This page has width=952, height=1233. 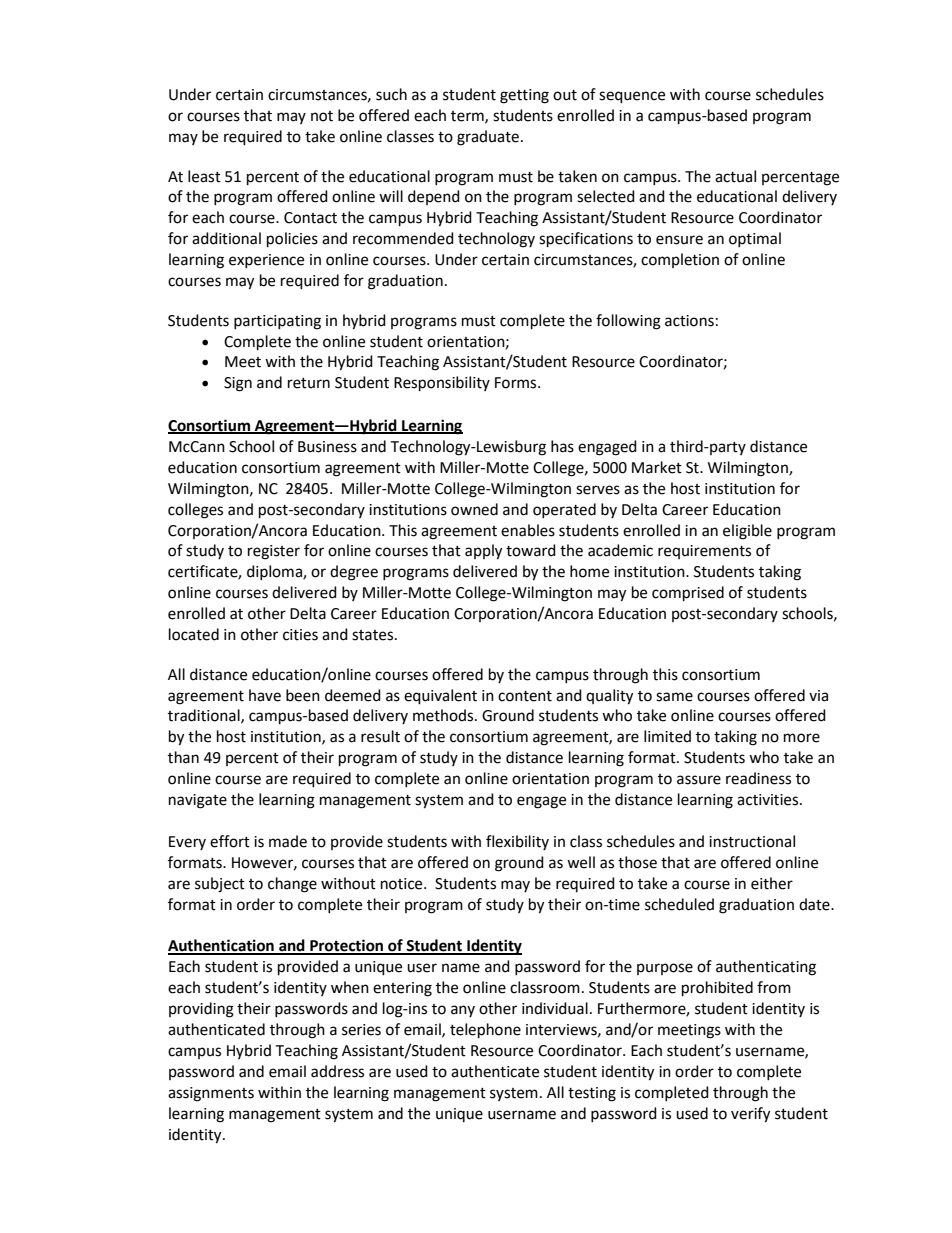 I want to click on least, so click(x=204, y=176).
